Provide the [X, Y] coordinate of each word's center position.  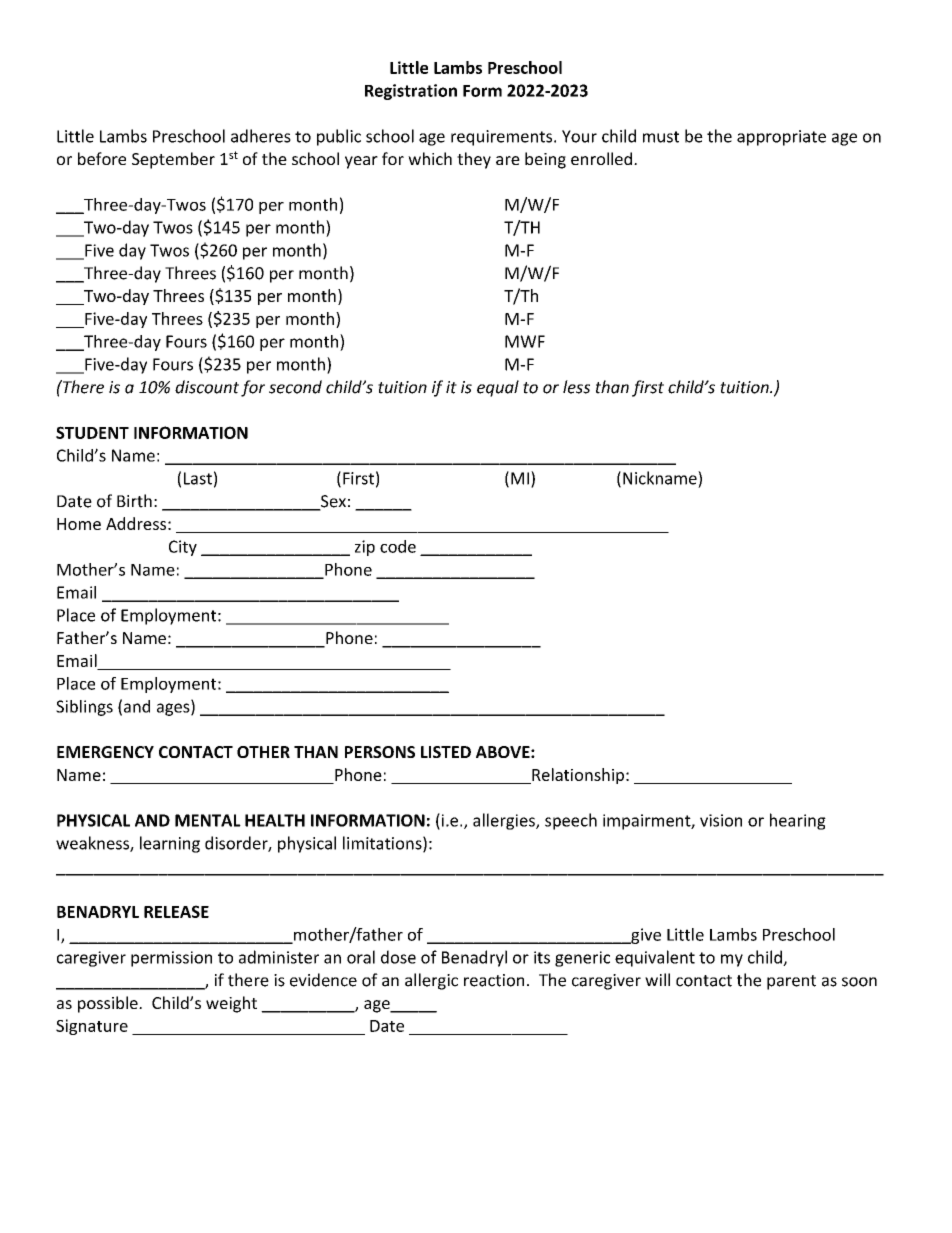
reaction [494, 980]
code [398, 546]
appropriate [781, 138]
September [173, 160]
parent [791, 982]
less [576, 387]
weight [231, 1004]
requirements [503, 138]
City [183, 548]
